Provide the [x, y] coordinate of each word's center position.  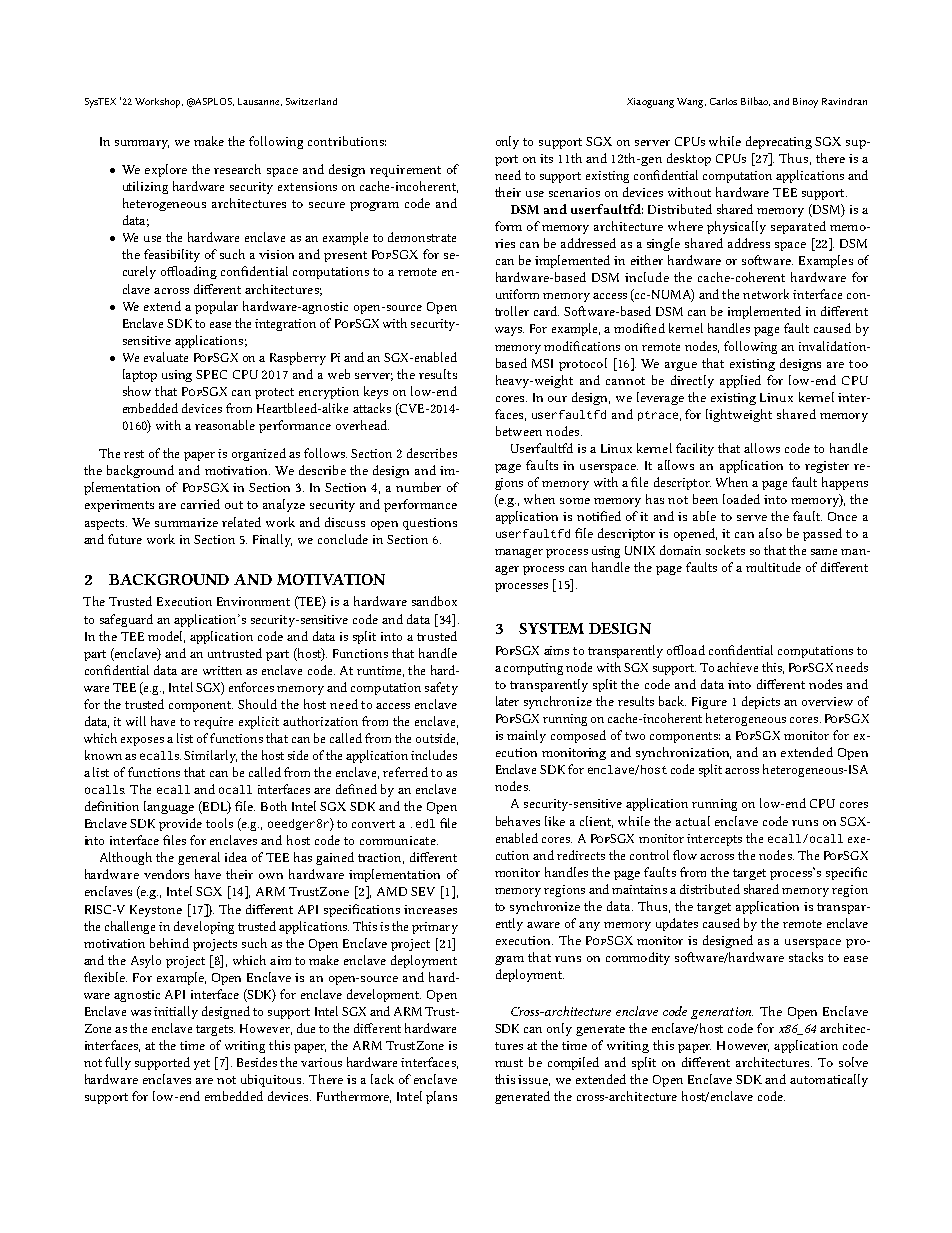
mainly [526, 736]
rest [134, 454]
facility [695, 449]
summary [142, 144]
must [509, 1063]
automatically [829, 1080]
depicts [761, 702]
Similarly [210, 756]
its [546, 158]
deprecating [779, 142]
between [519, 431]
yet [202, 1064]
